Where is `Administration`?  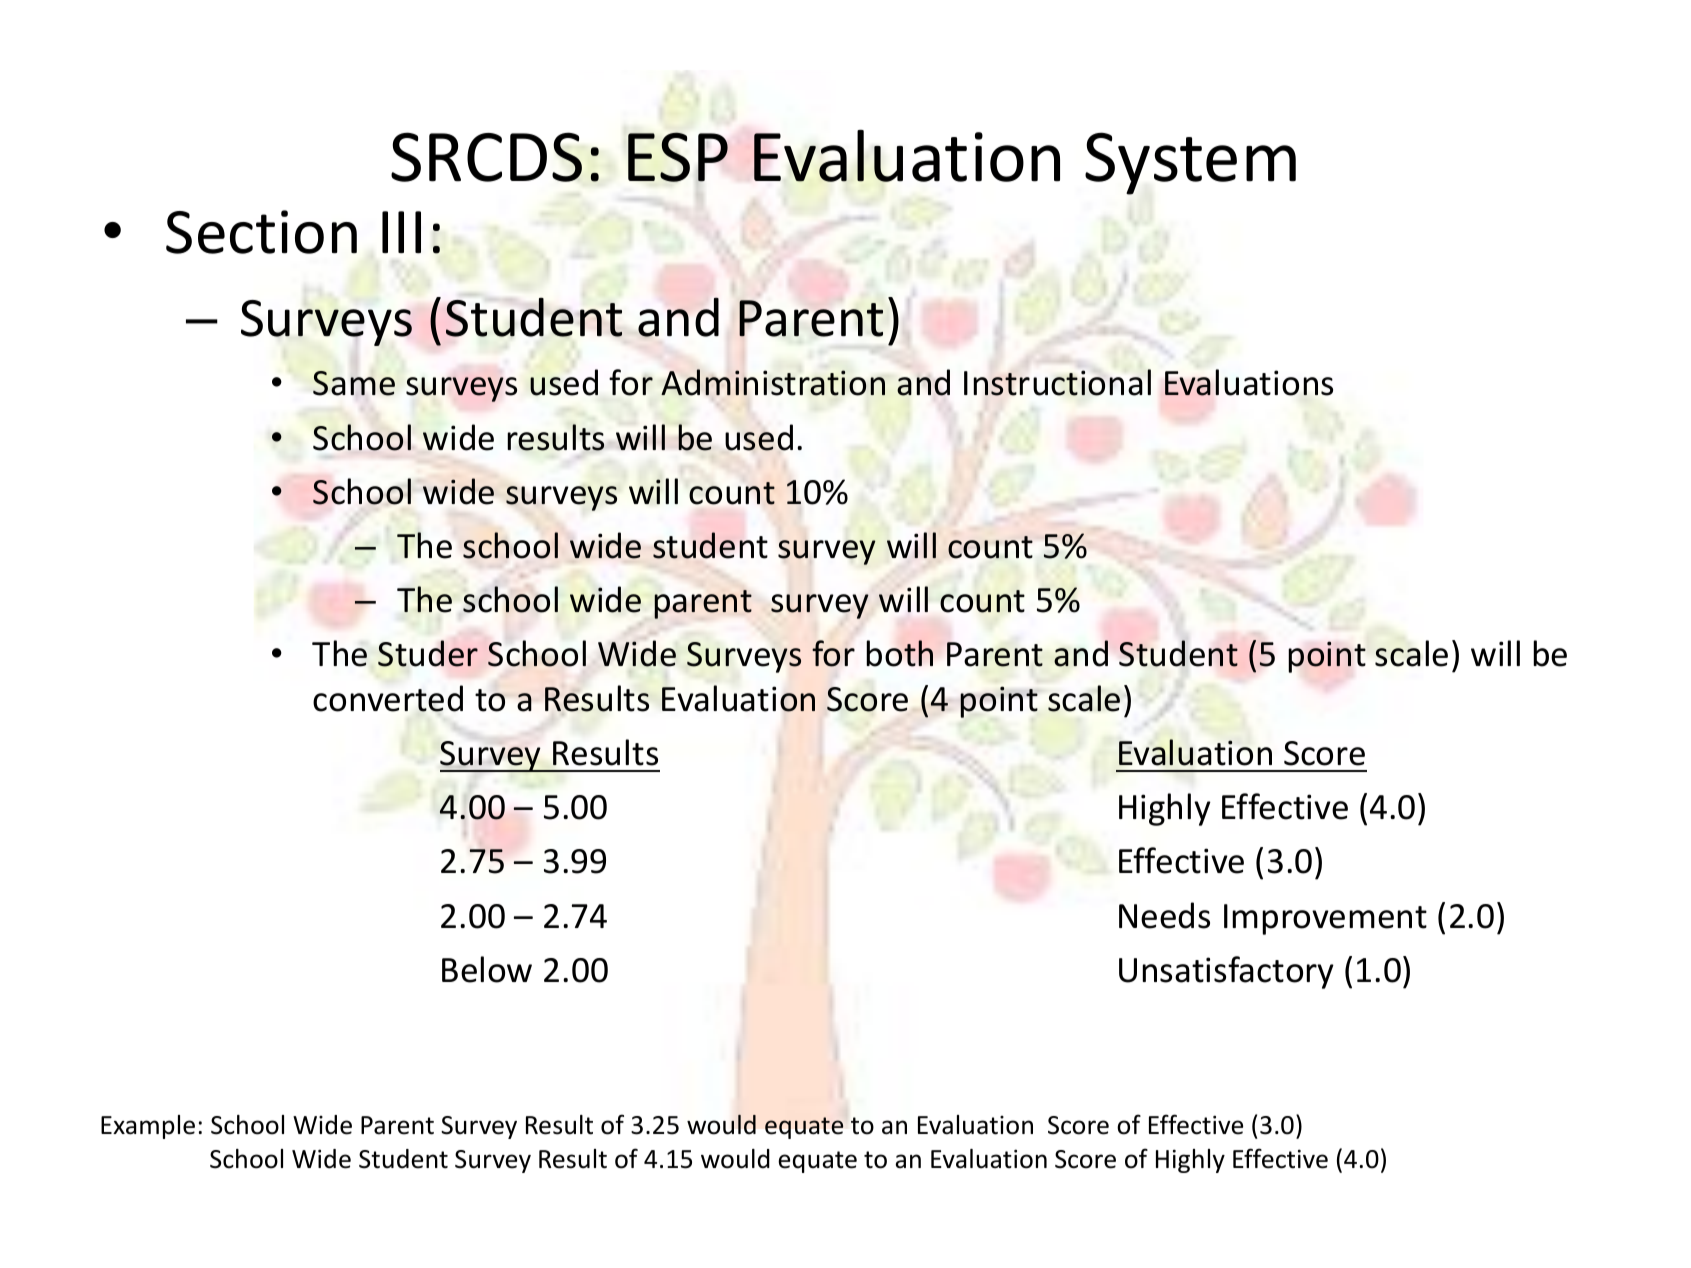 Administration is located at coordinates (773, 382).
